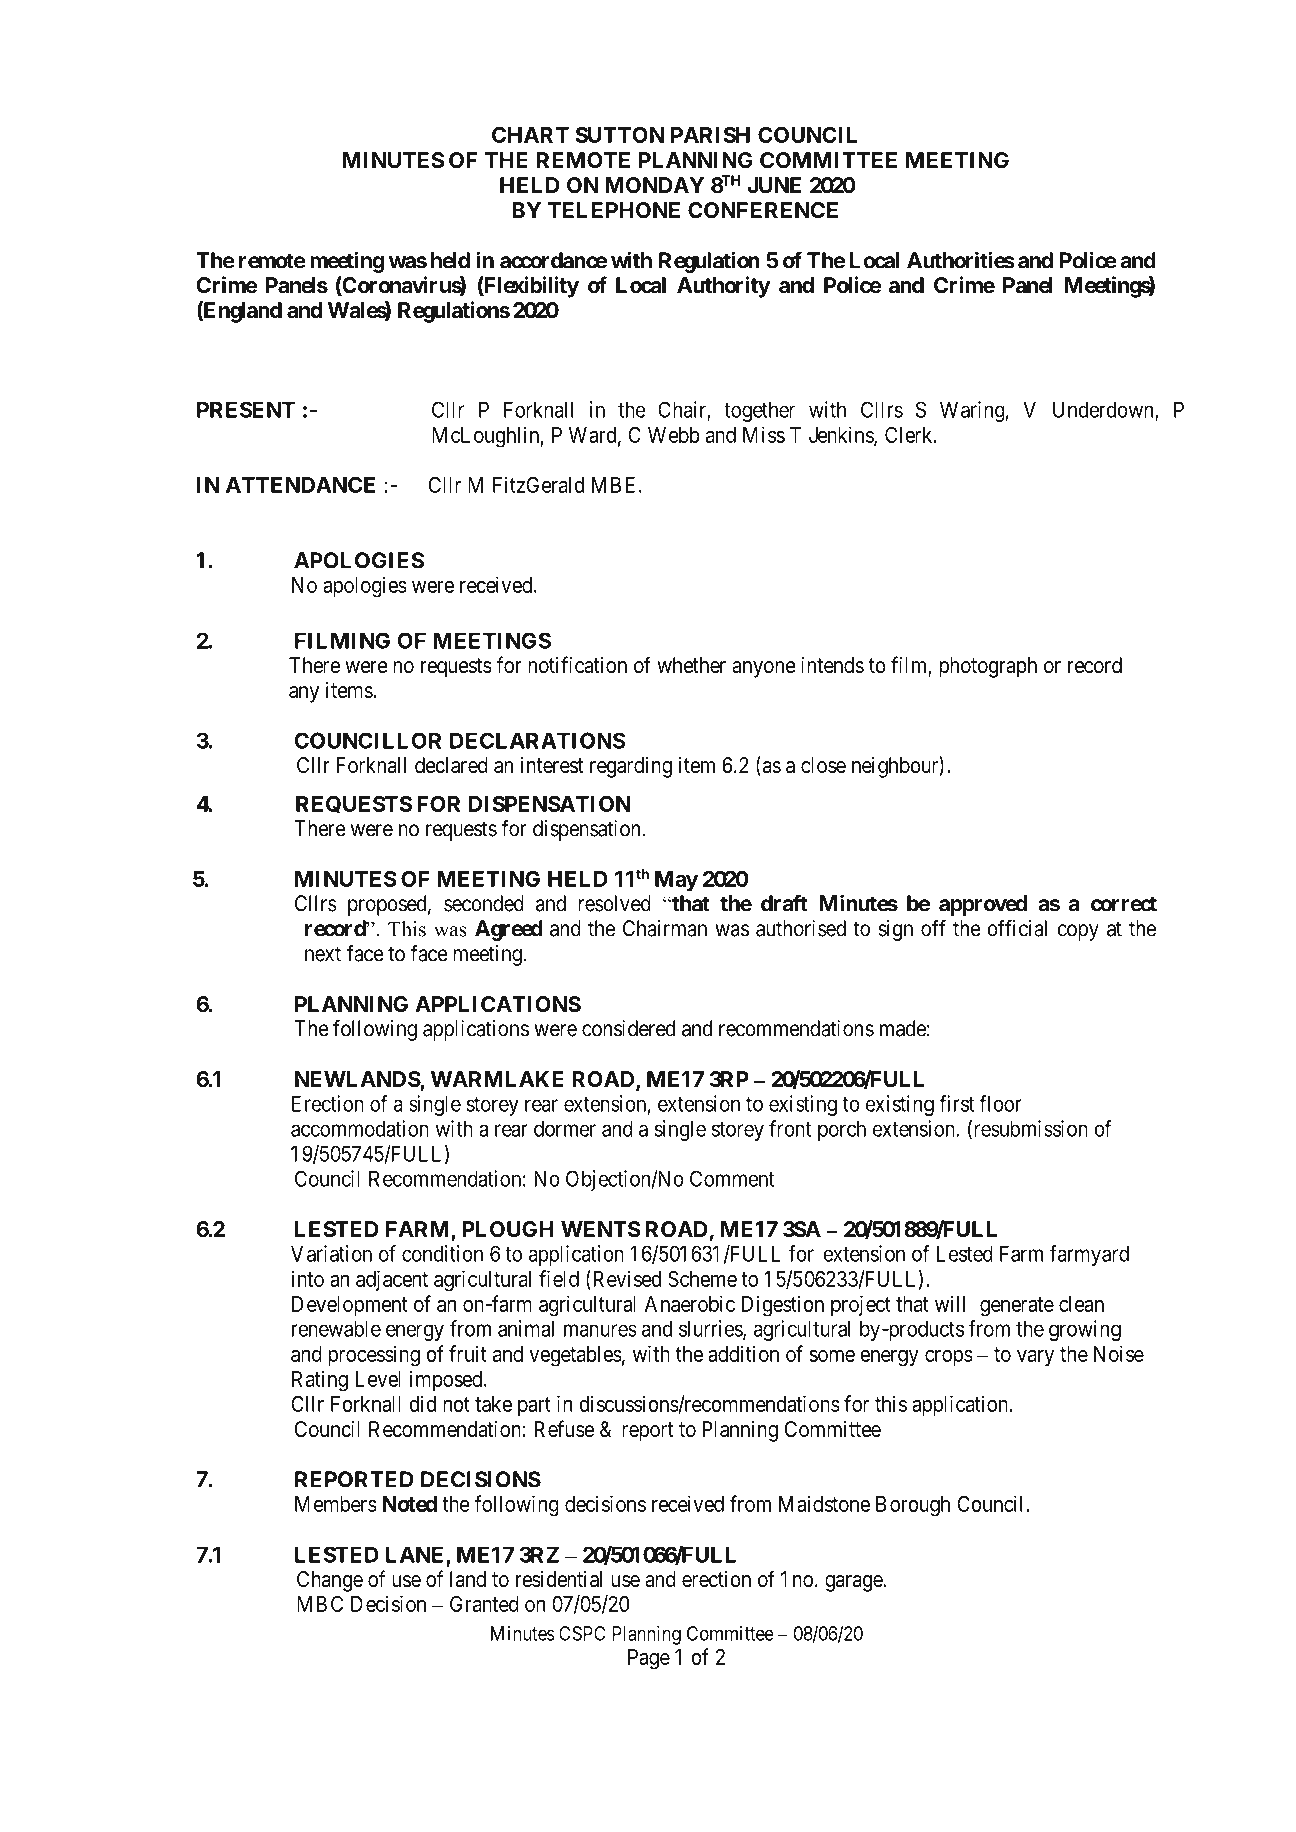  I want to click on May, so click(676, 881).
